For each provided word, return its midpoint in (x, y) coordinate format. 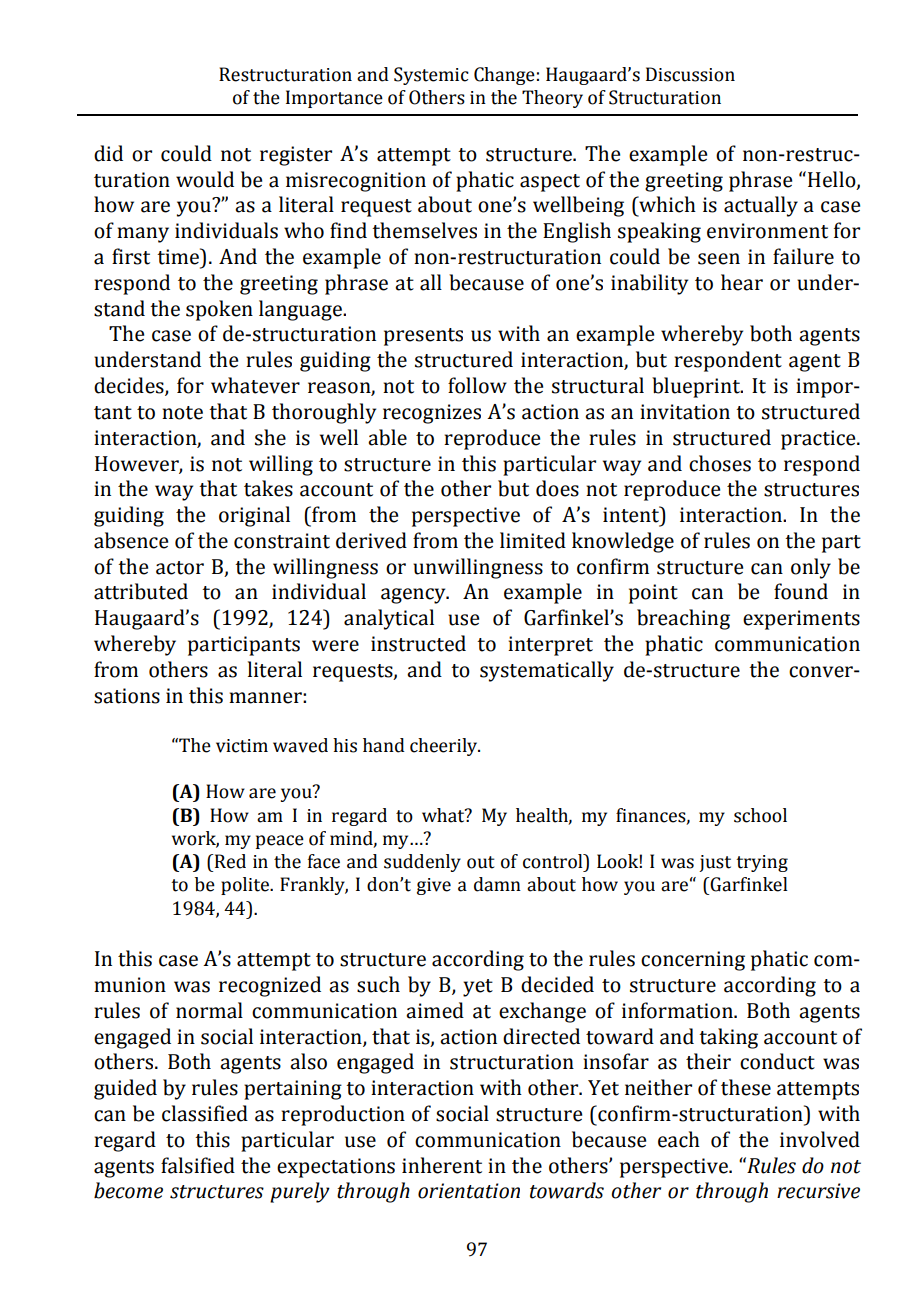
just (715, 863)
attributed (141, 591)
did (108, 153)
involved (820, 1139)
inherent (442, 1165)
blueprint (697, 387)
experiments (801, 620)
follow (477, 385)
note (182, 413)
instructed (418, 643)
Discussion (690, 74)
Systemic (431, 76)
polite (246, 886)
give (434, 886)
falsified (198, 1165)
